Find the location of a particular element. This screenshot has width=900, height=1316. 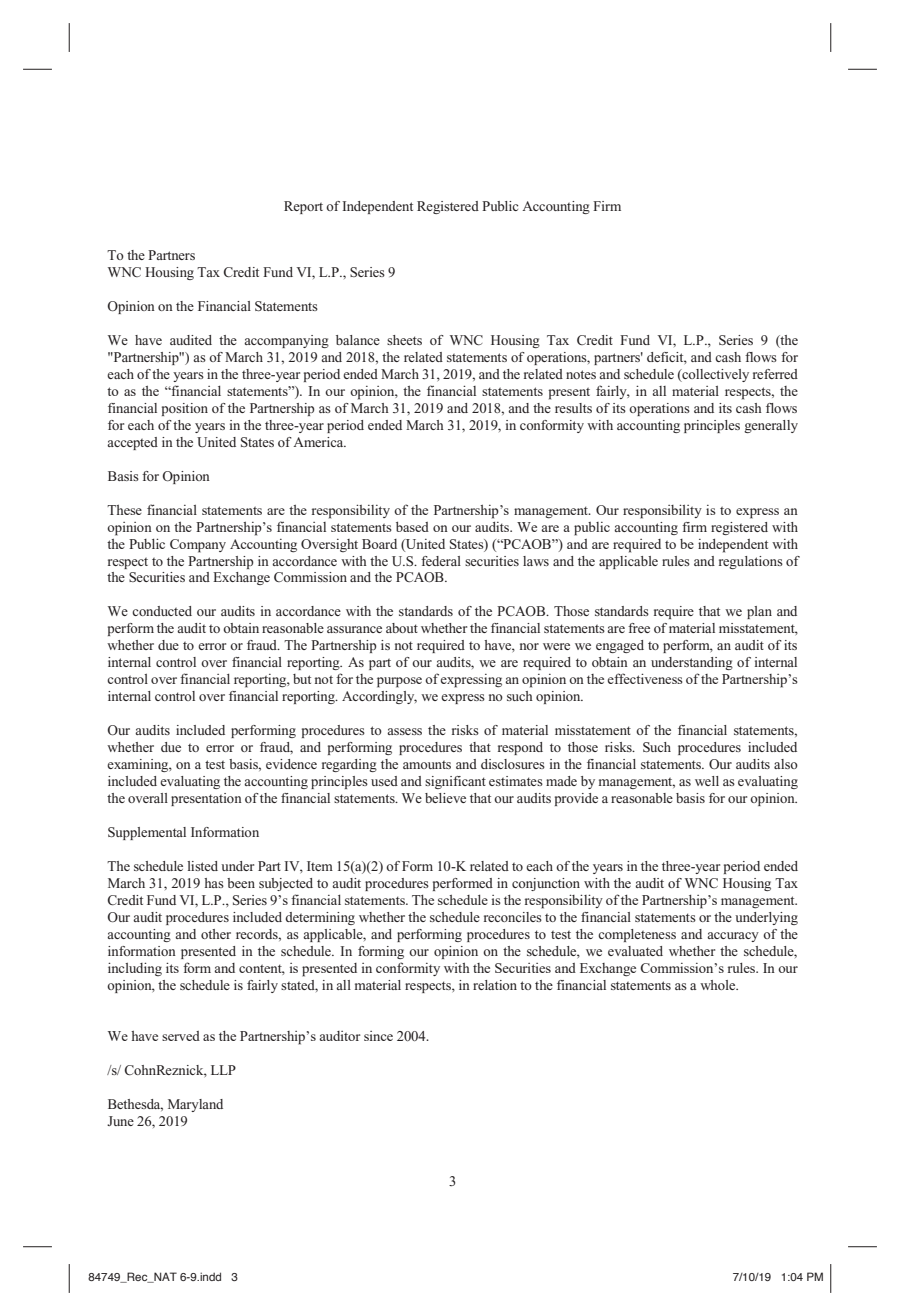

accuracy is located at coordinates (733, 937).
